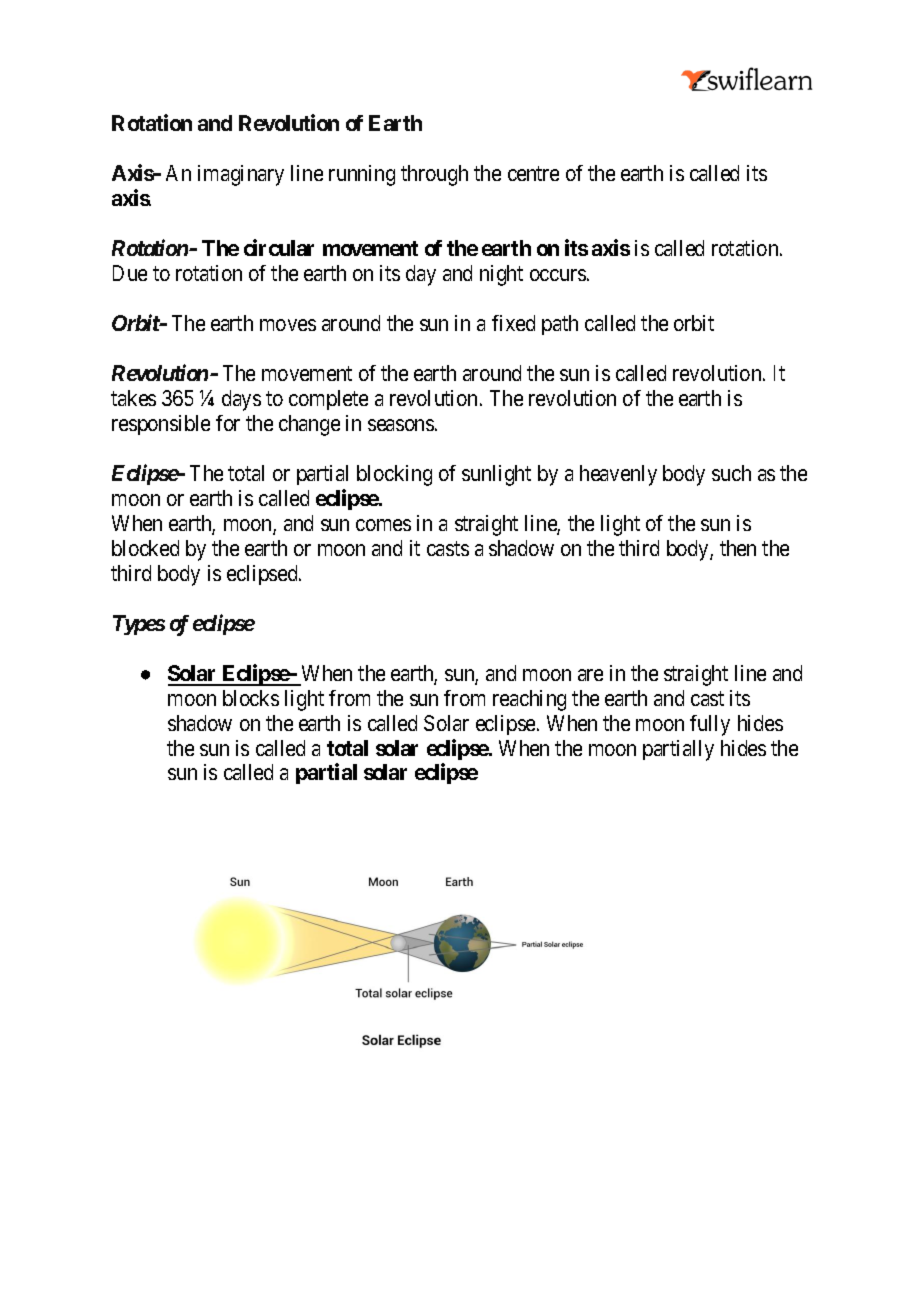 The height and width of the screenshot is (1307, 924). Describe the element at coordinates (251, 698) in the screenshot. I see `blocks` at that location.
